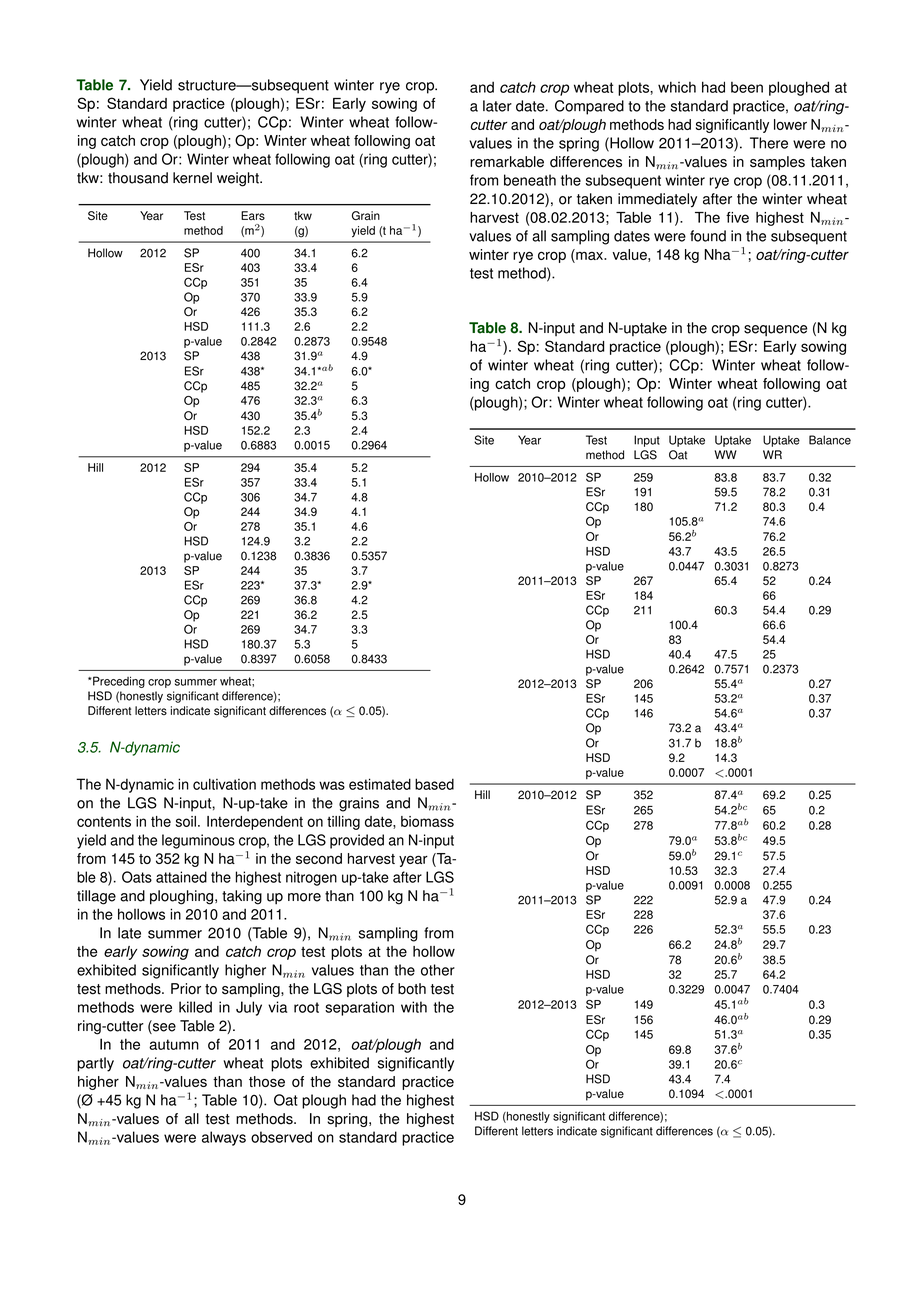 The image size is (924, 1308). I want to click on other, so click(438, 970).
